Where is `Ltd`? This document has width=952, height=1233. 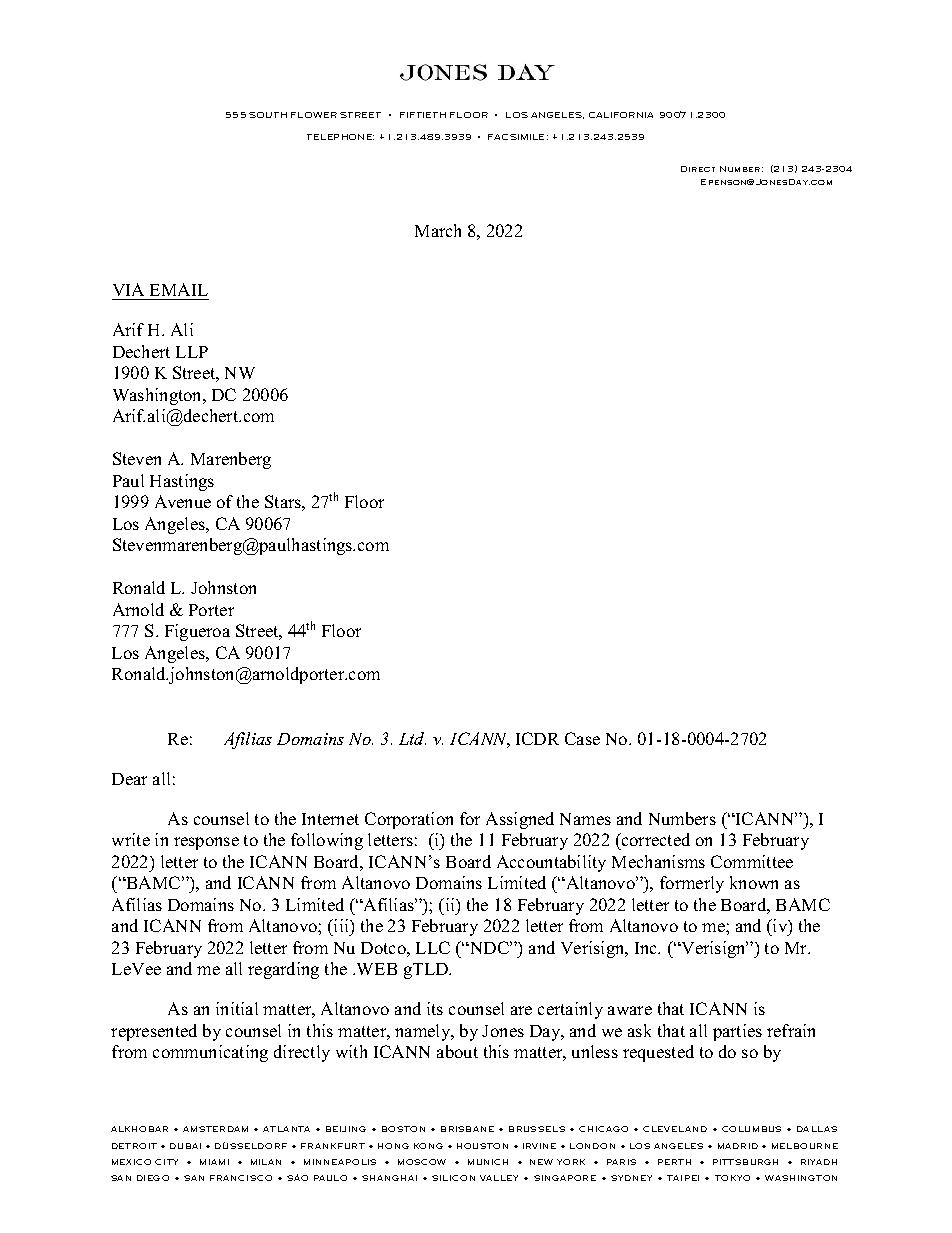
Ltd is located at coordinates (412, 738).
